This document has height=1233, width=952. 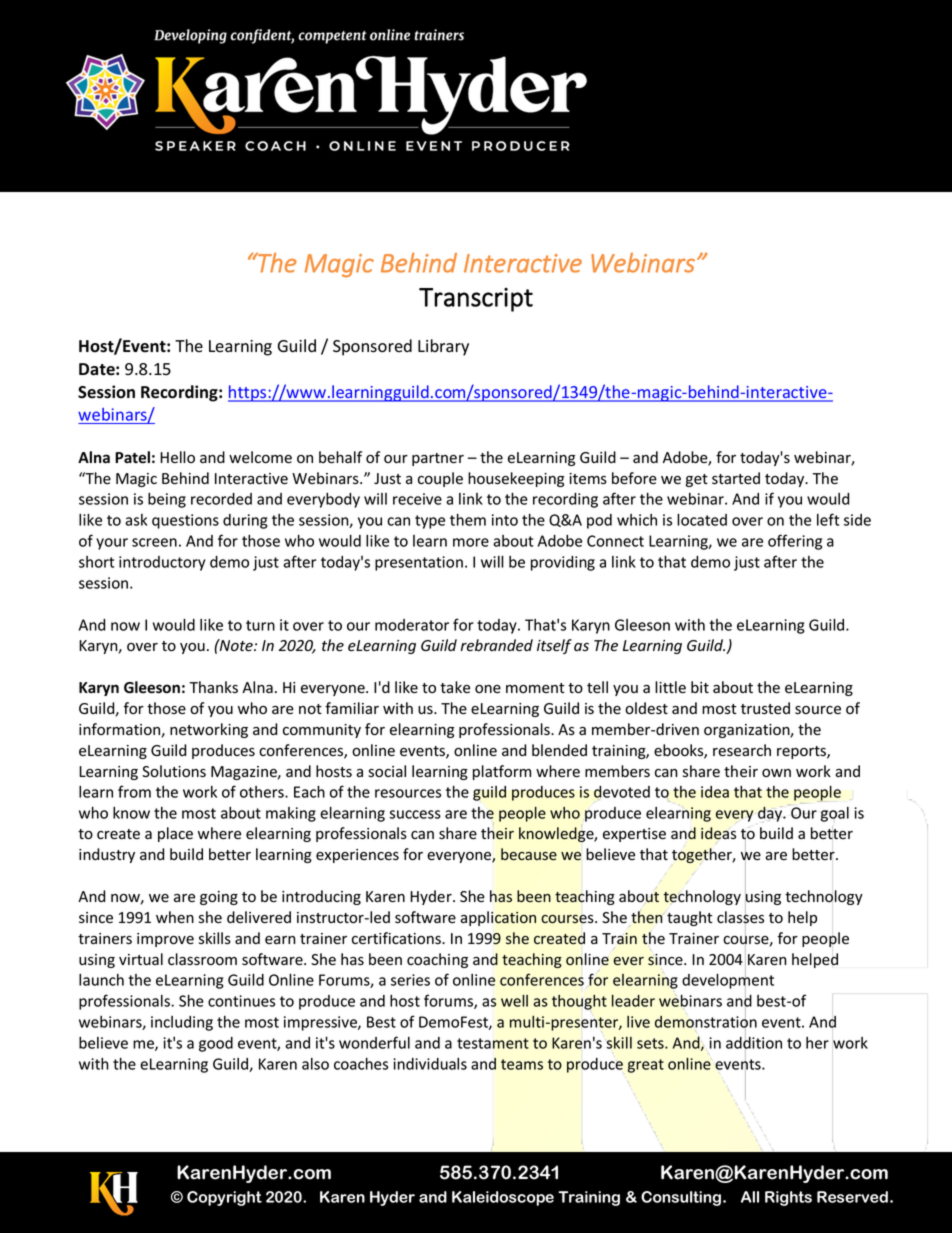 I want to click on Hello, so click(x=177, y=457).
